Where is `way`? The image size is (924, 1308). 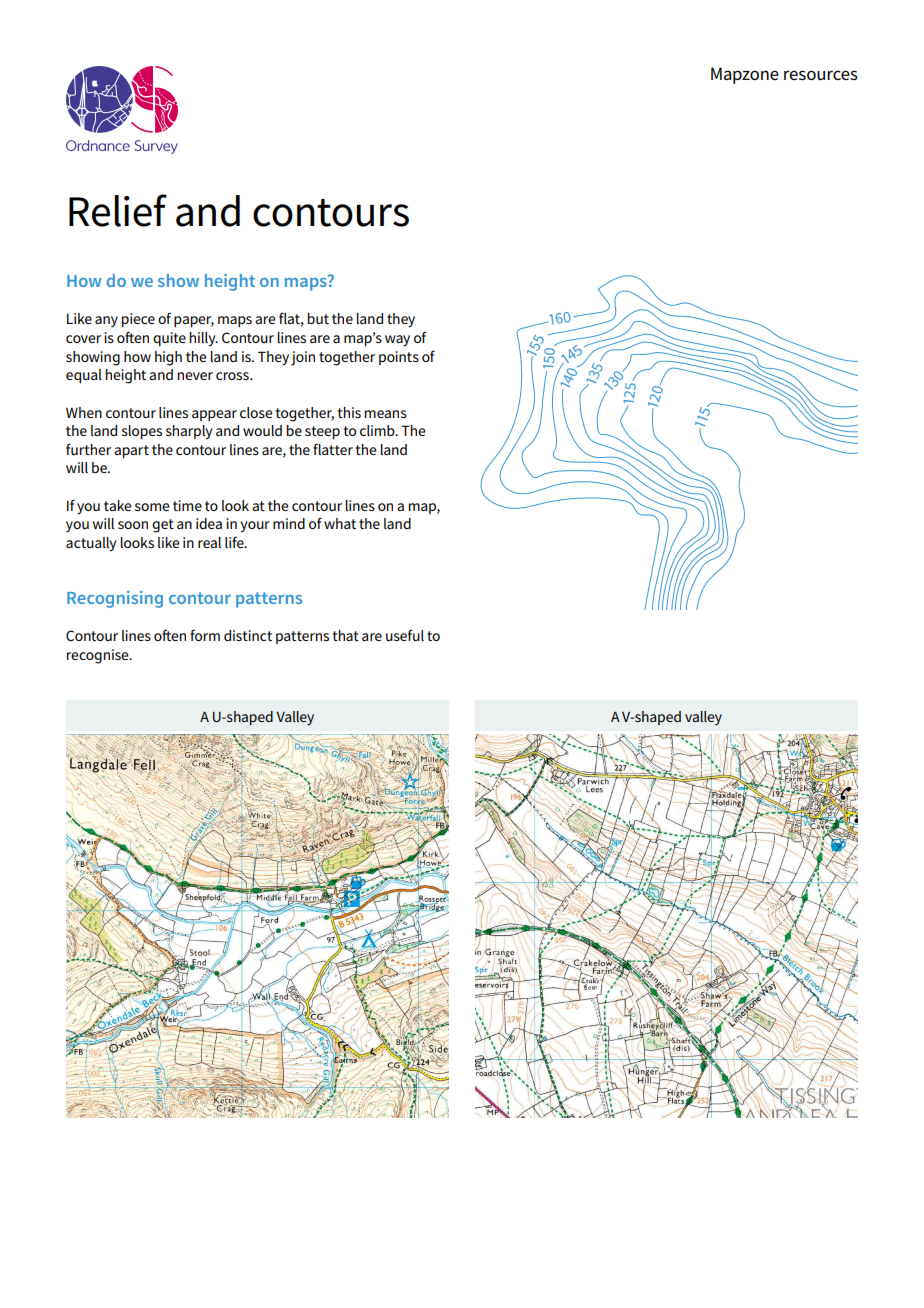 way is located at coordinates (397, 341).
